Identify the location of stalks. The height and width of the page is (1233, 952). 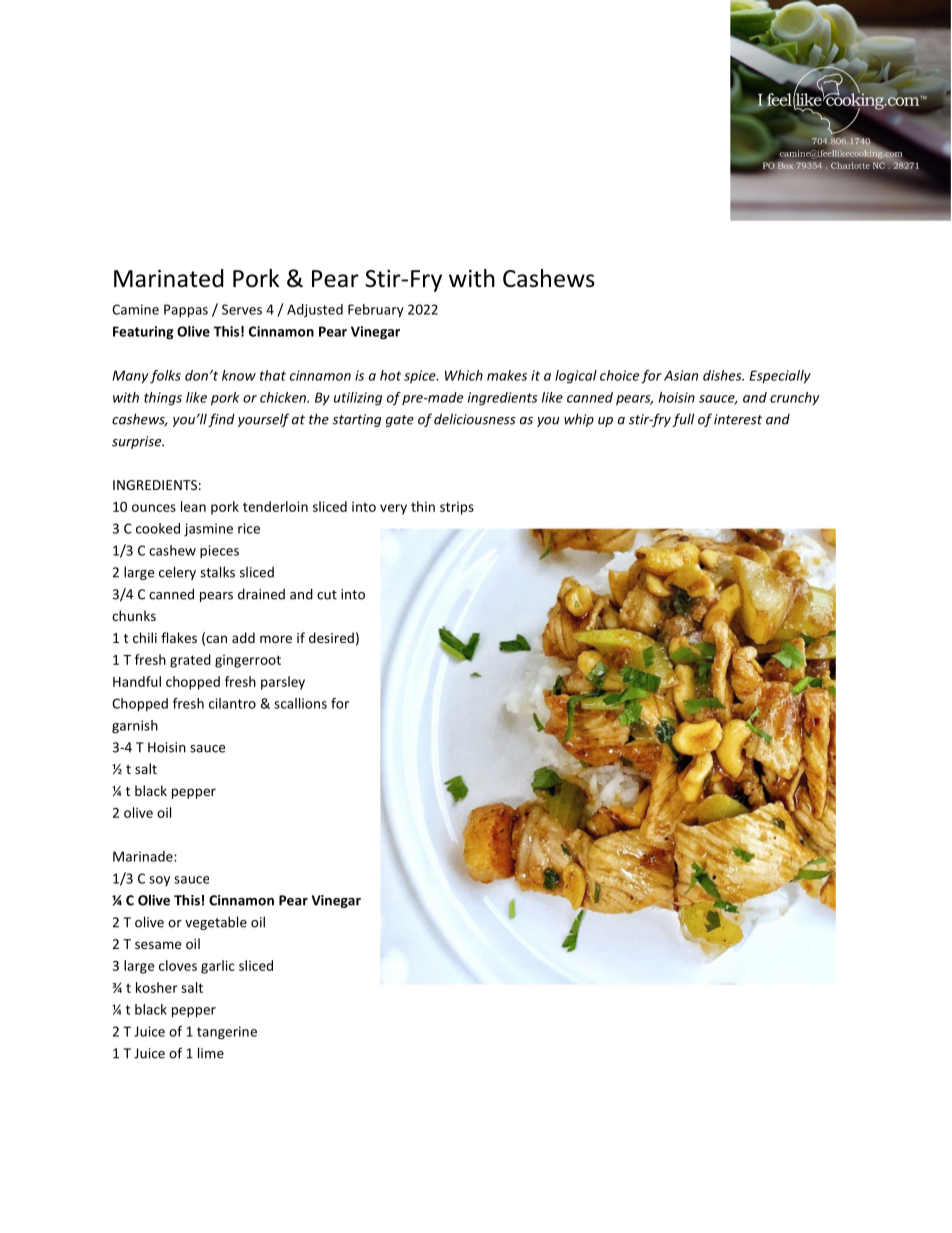
(217, 572).
